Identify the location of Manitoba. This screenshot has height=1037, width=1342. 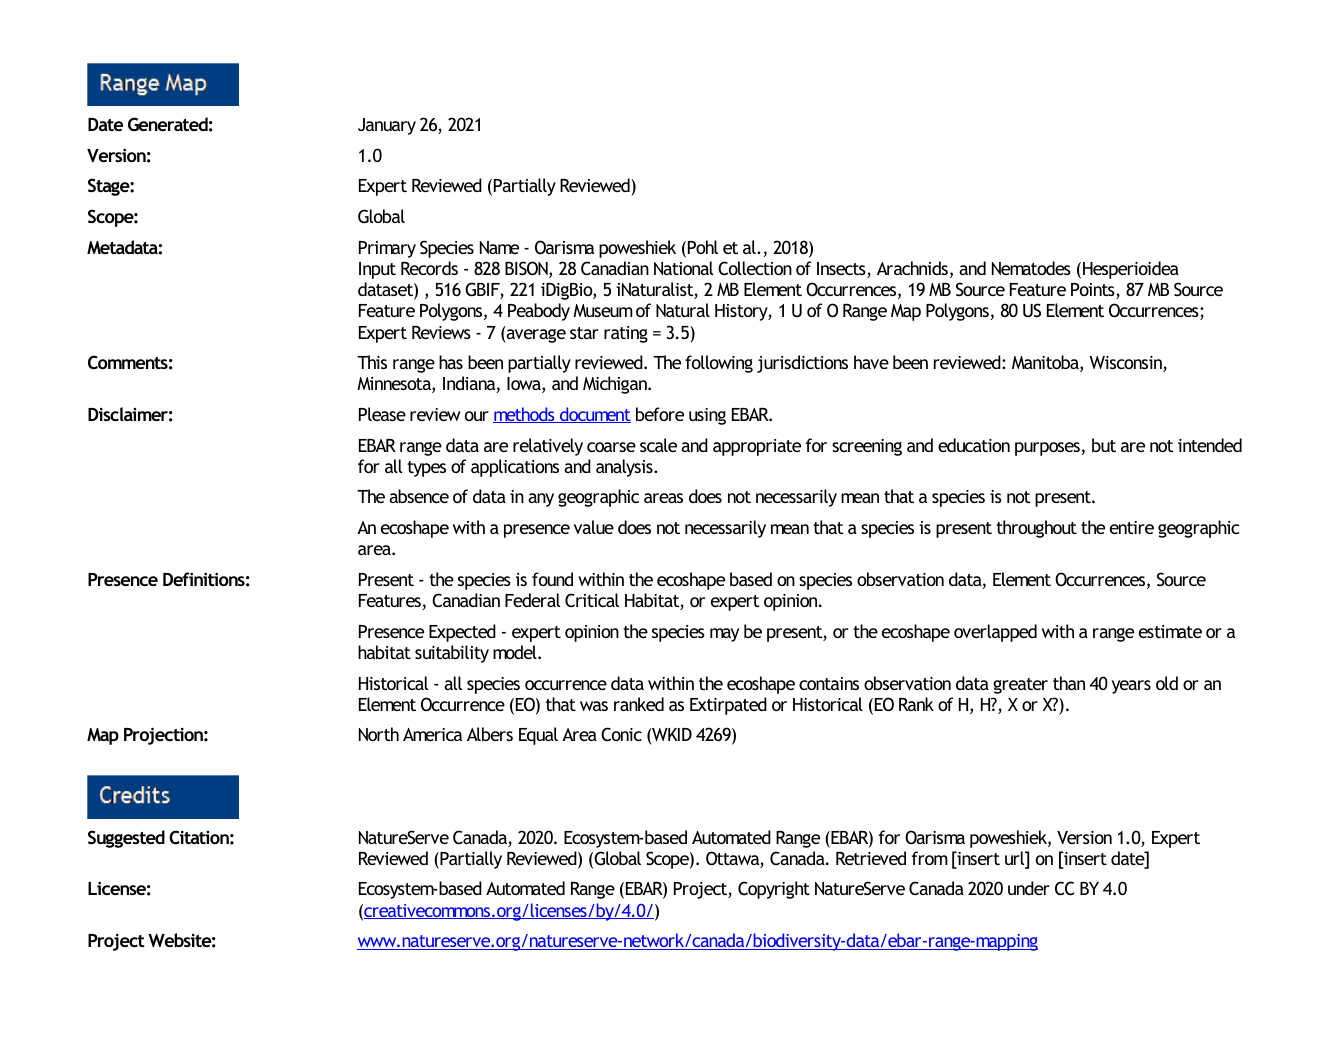
(1046, 363).
